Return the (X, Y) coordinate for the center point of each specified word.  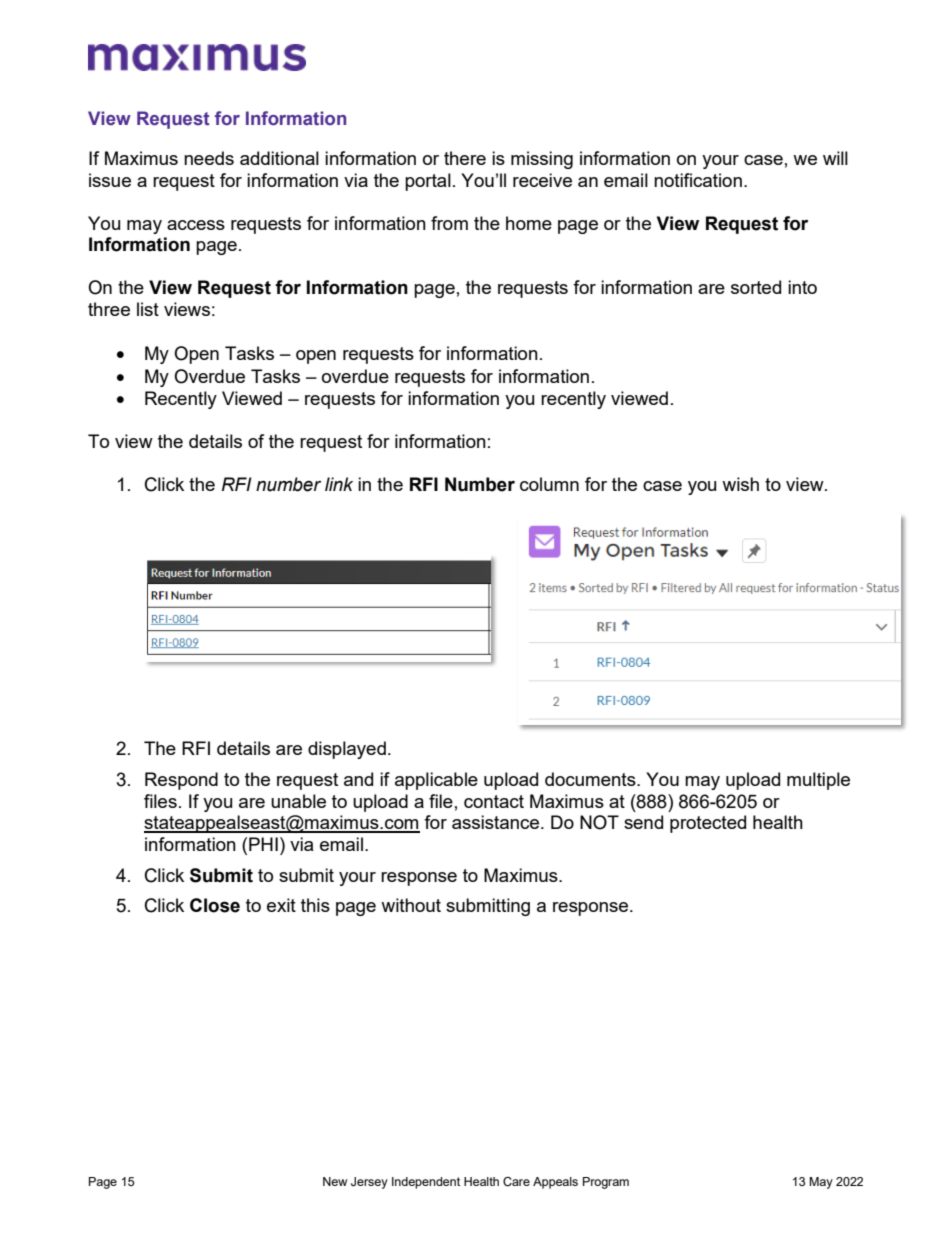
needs (209, 158)
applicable (436, 781)
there (465, 158)
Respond (181, 781)
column (549, 484)
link (339, 484)
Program (606, 1183)
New (335, 1181)
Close (215, 905)
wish (740, 484)
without (411, 905)
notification (698, 180)
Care (516, 1182)
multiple (818, 781)
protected (708, 824)
